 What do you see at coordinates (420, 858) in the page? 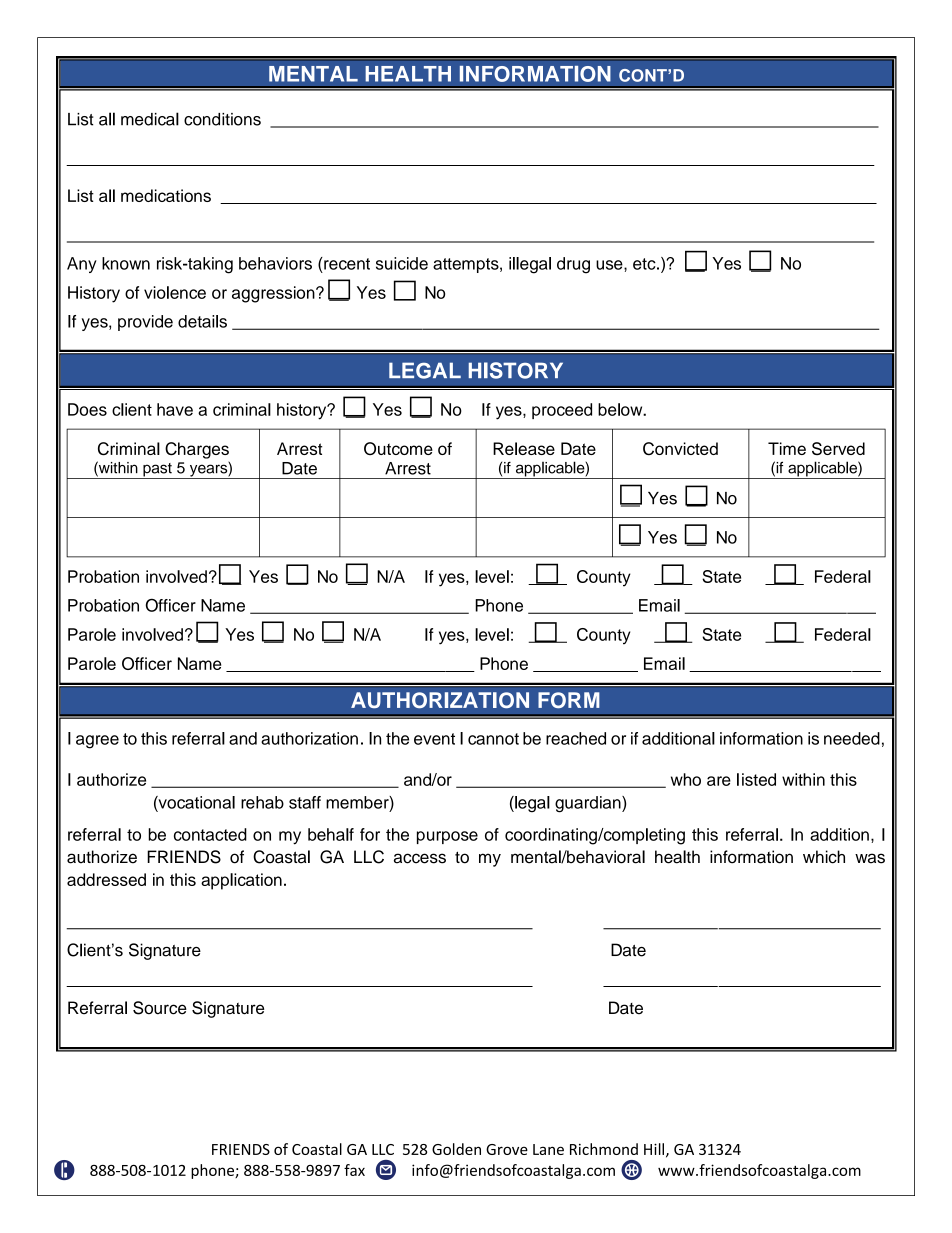
I see `access` at bounding box center [420, 858].
